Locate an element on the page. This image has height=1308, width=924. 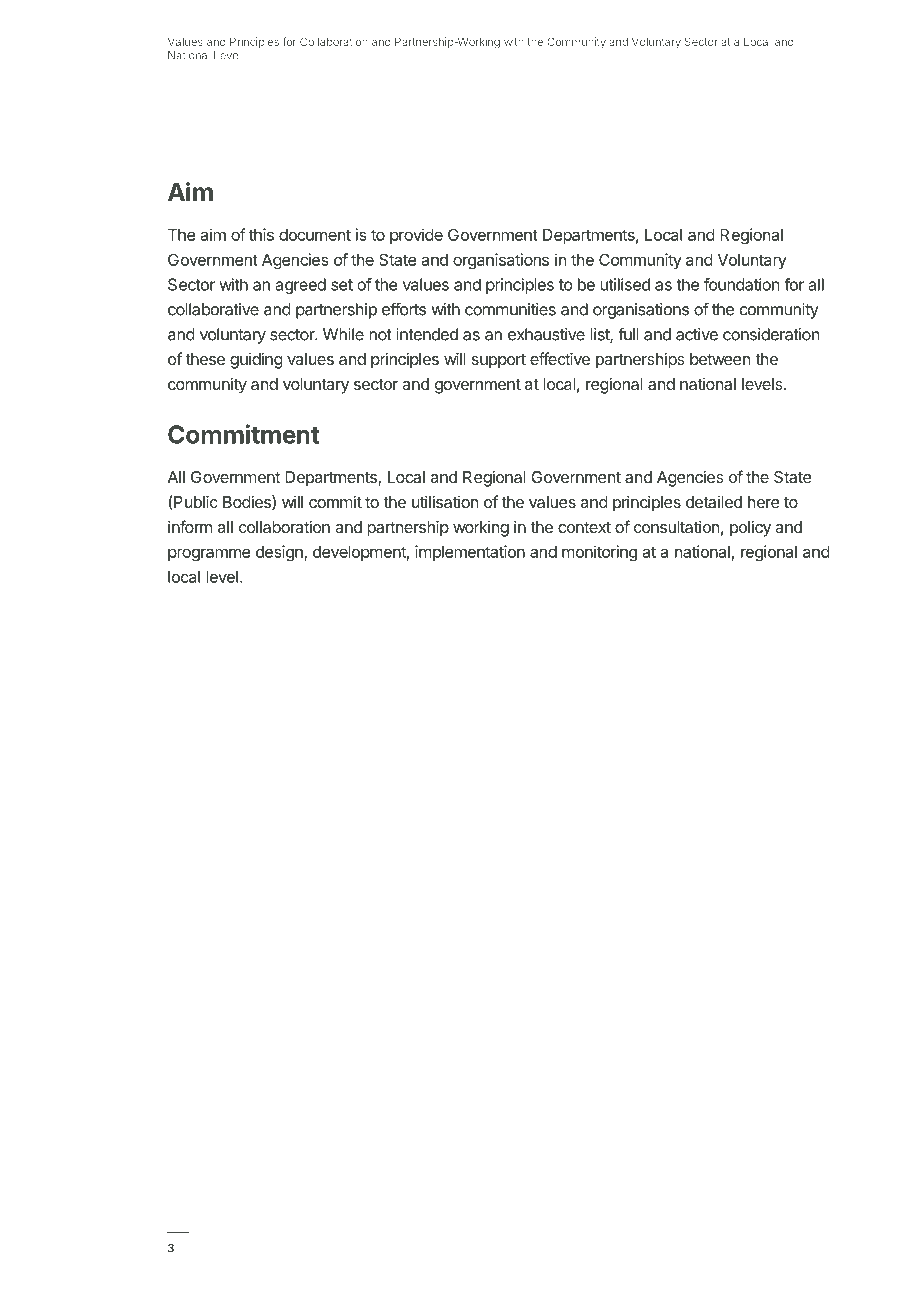
provide is located at coordinates (416, 236).
